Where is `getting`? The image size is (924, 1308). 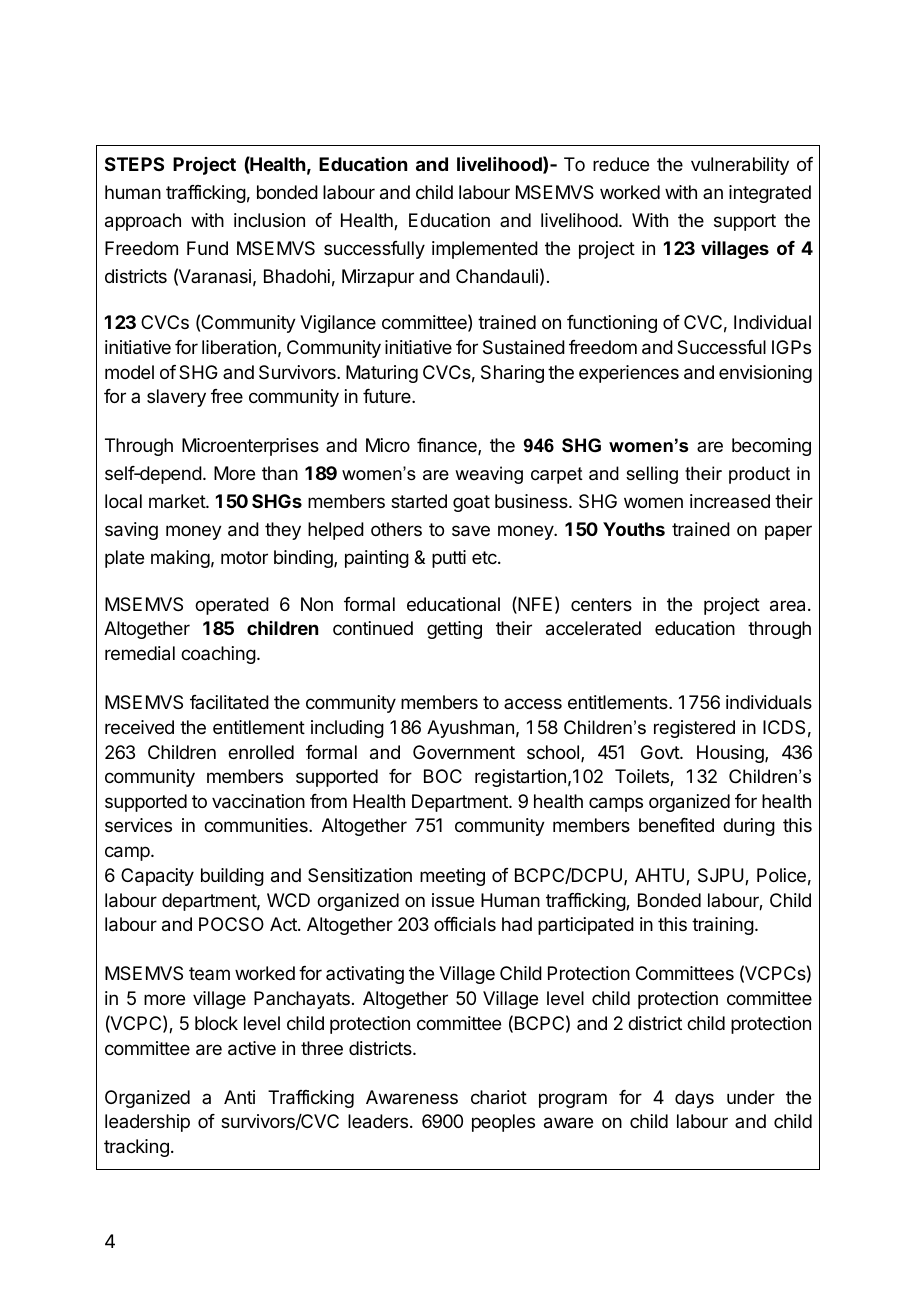 getting is located at coordinates (454, 630).
